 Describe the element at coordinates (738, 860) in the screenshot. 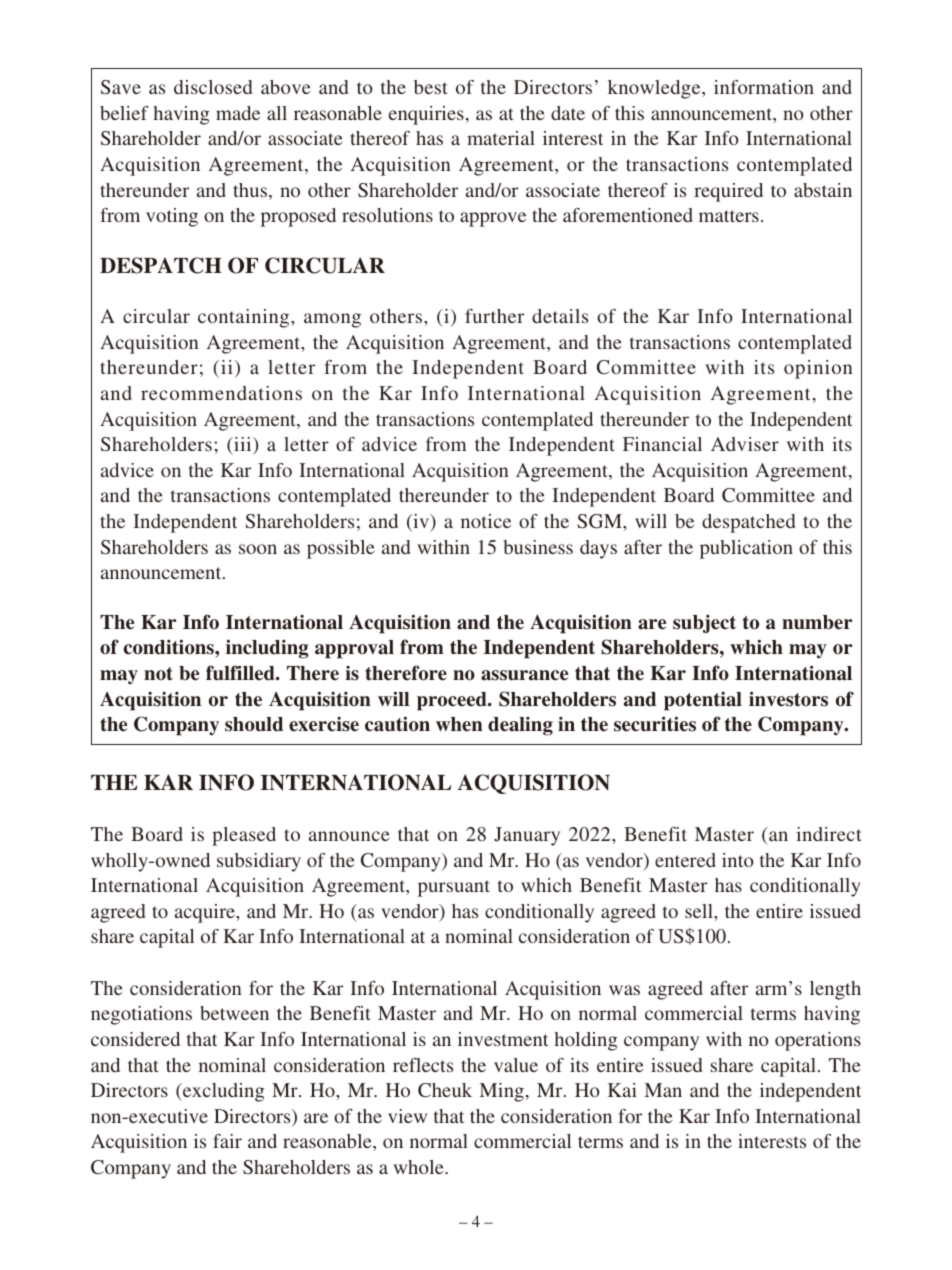

I see `into` at that location.
